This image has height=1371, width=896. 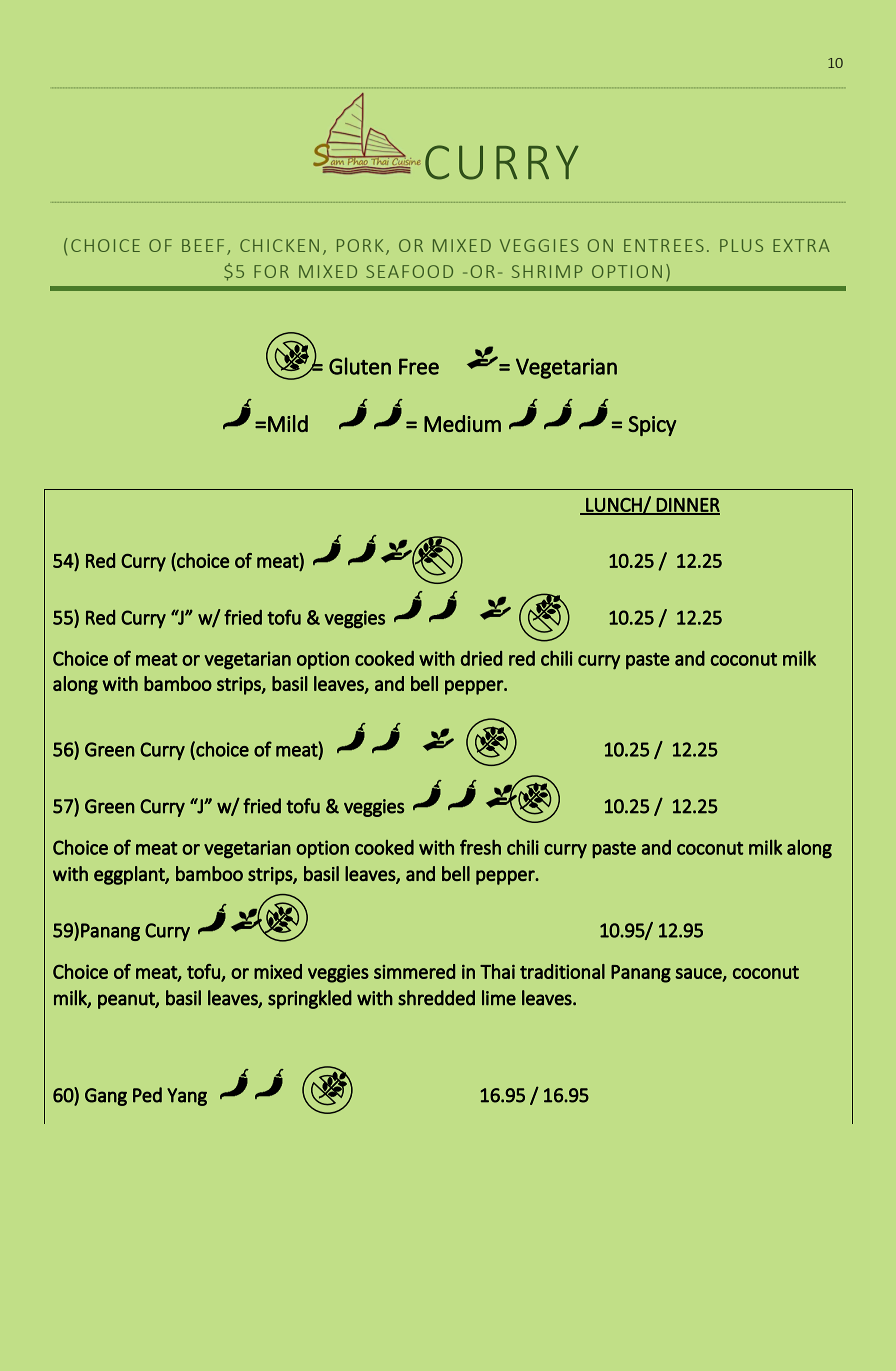 What do you see at coordinates (741, 245) in the image?
I see `PLUS` at bounding box center [741, 245].
